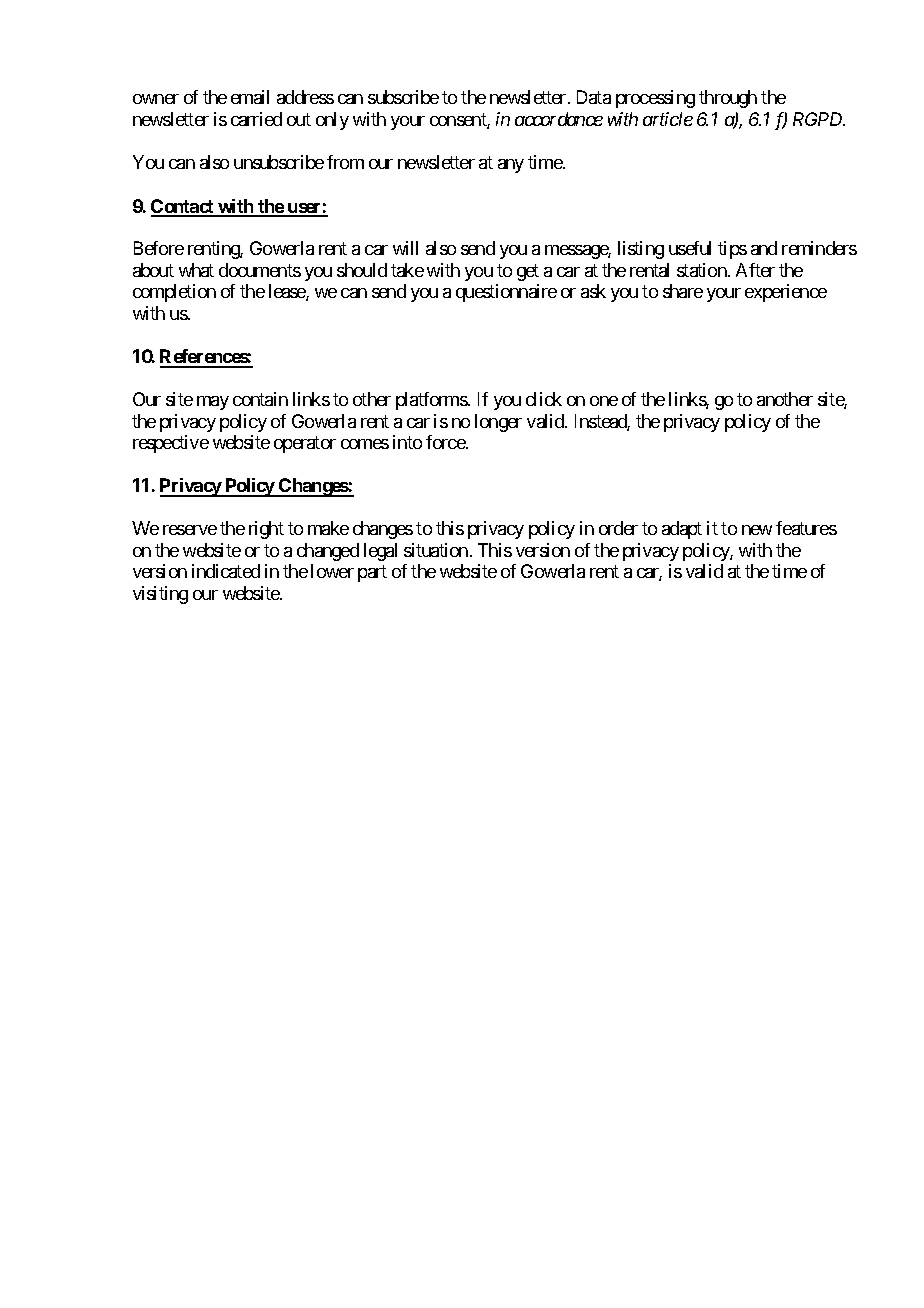  What do you see at coordinates (256, 119) in the page?
I see `carried` at bounding box center [256, 119].
